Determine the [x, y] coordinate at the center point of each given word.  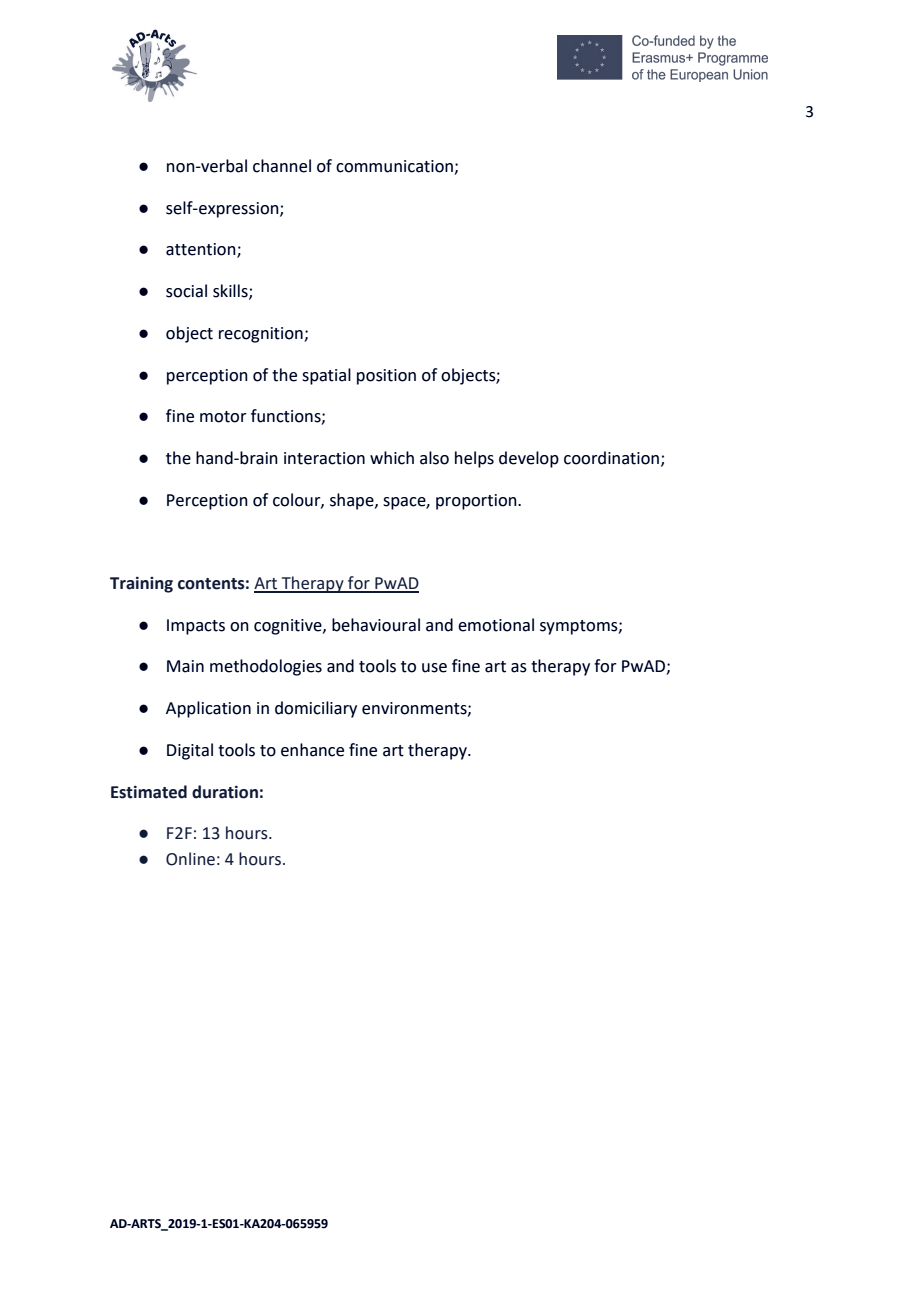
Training [141, 584]
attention [202, 250]
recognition [262, 335]
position [386, 377]
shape [353, 501]
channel [282, 166]
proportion [477, 502]
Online [190, 859]
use [434, 668]
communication [395, 167]
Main [185, 666]
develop [529, 459]
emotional [496, 625]
